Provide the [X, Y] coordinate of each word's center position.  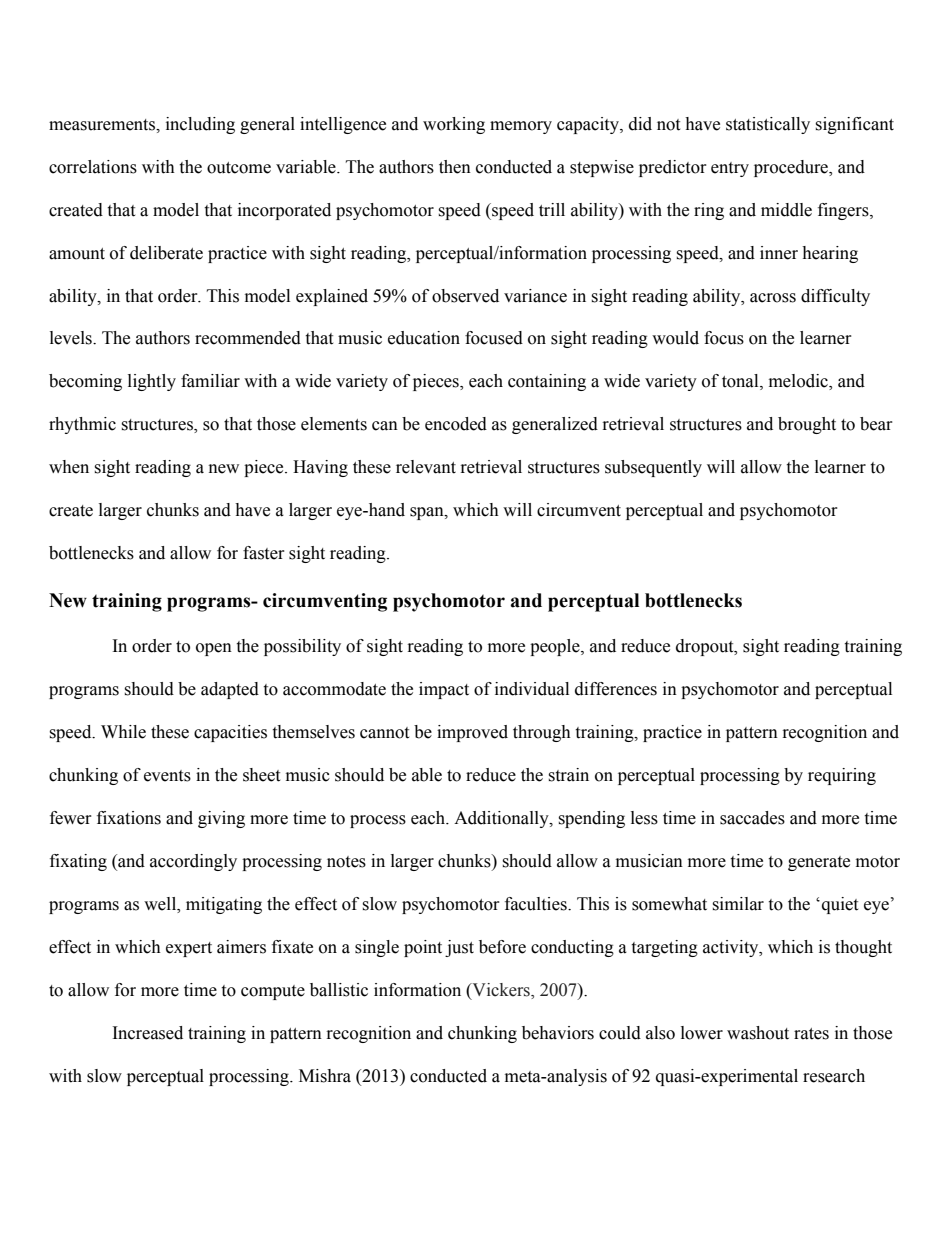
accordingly [193, 862]
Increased [148, 1033]
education [424, 338]
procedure [792, 168]
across [773, 298]
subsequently [653, 468]
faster [264, 553]
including [200, 125]
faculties [537, 904]
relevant [426, 467]
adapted [230, 690]
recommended [248, 338]
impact [444, 690]
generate [819, 863]
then [455, 167]
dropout [706, 647]
